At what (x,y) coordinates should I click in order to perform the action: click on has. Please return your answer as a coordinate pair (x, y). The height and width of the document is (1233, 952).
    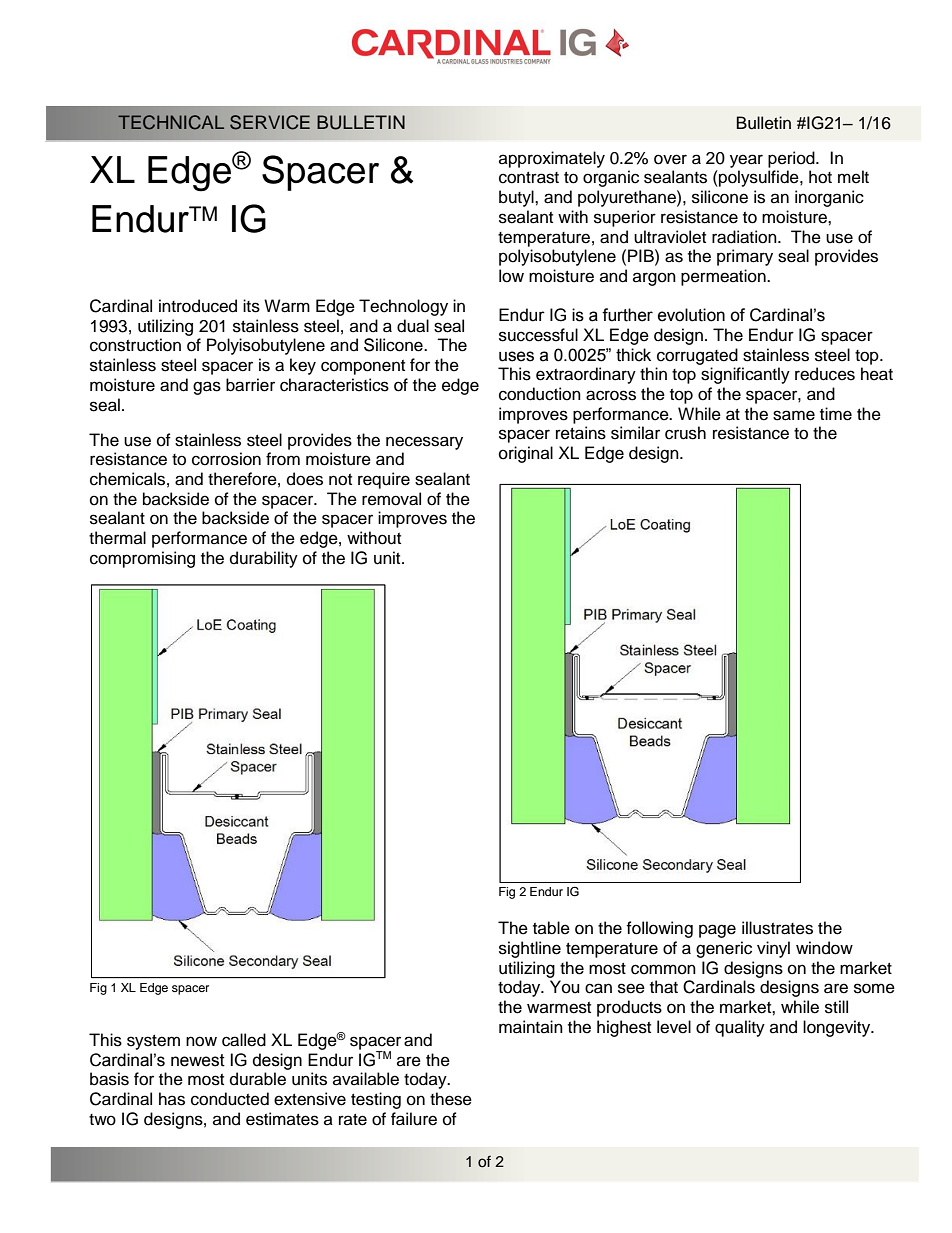
    Looking at the image, I should click on (172, 1099).
